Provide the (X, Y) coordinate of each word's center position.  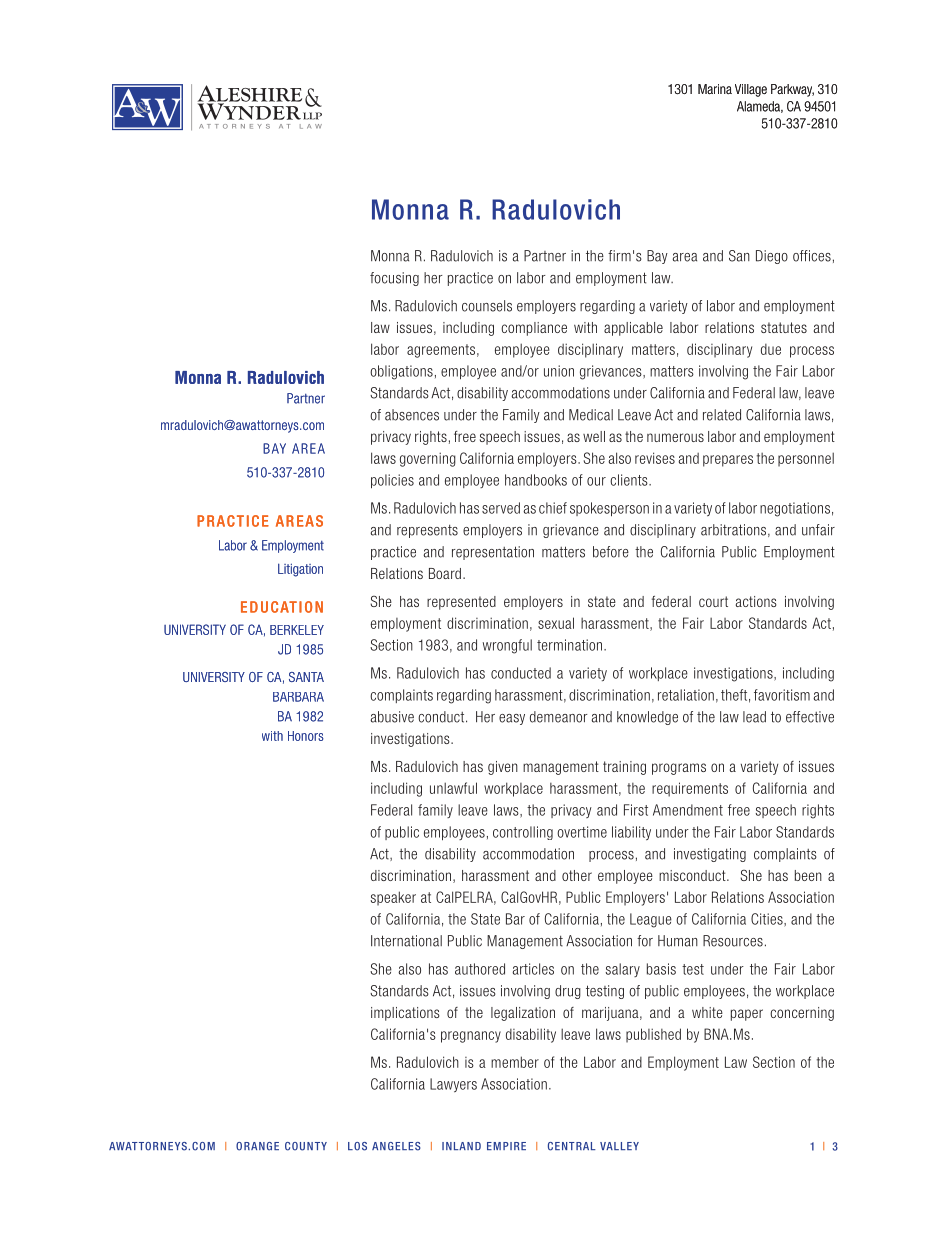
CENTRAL (572, 1146)
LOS (357, 1146)
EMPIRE (506, 1146)
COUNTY (306, 1146)
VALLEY (619, 1146)
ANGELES (396, 1146)
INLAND (461, 1146)
